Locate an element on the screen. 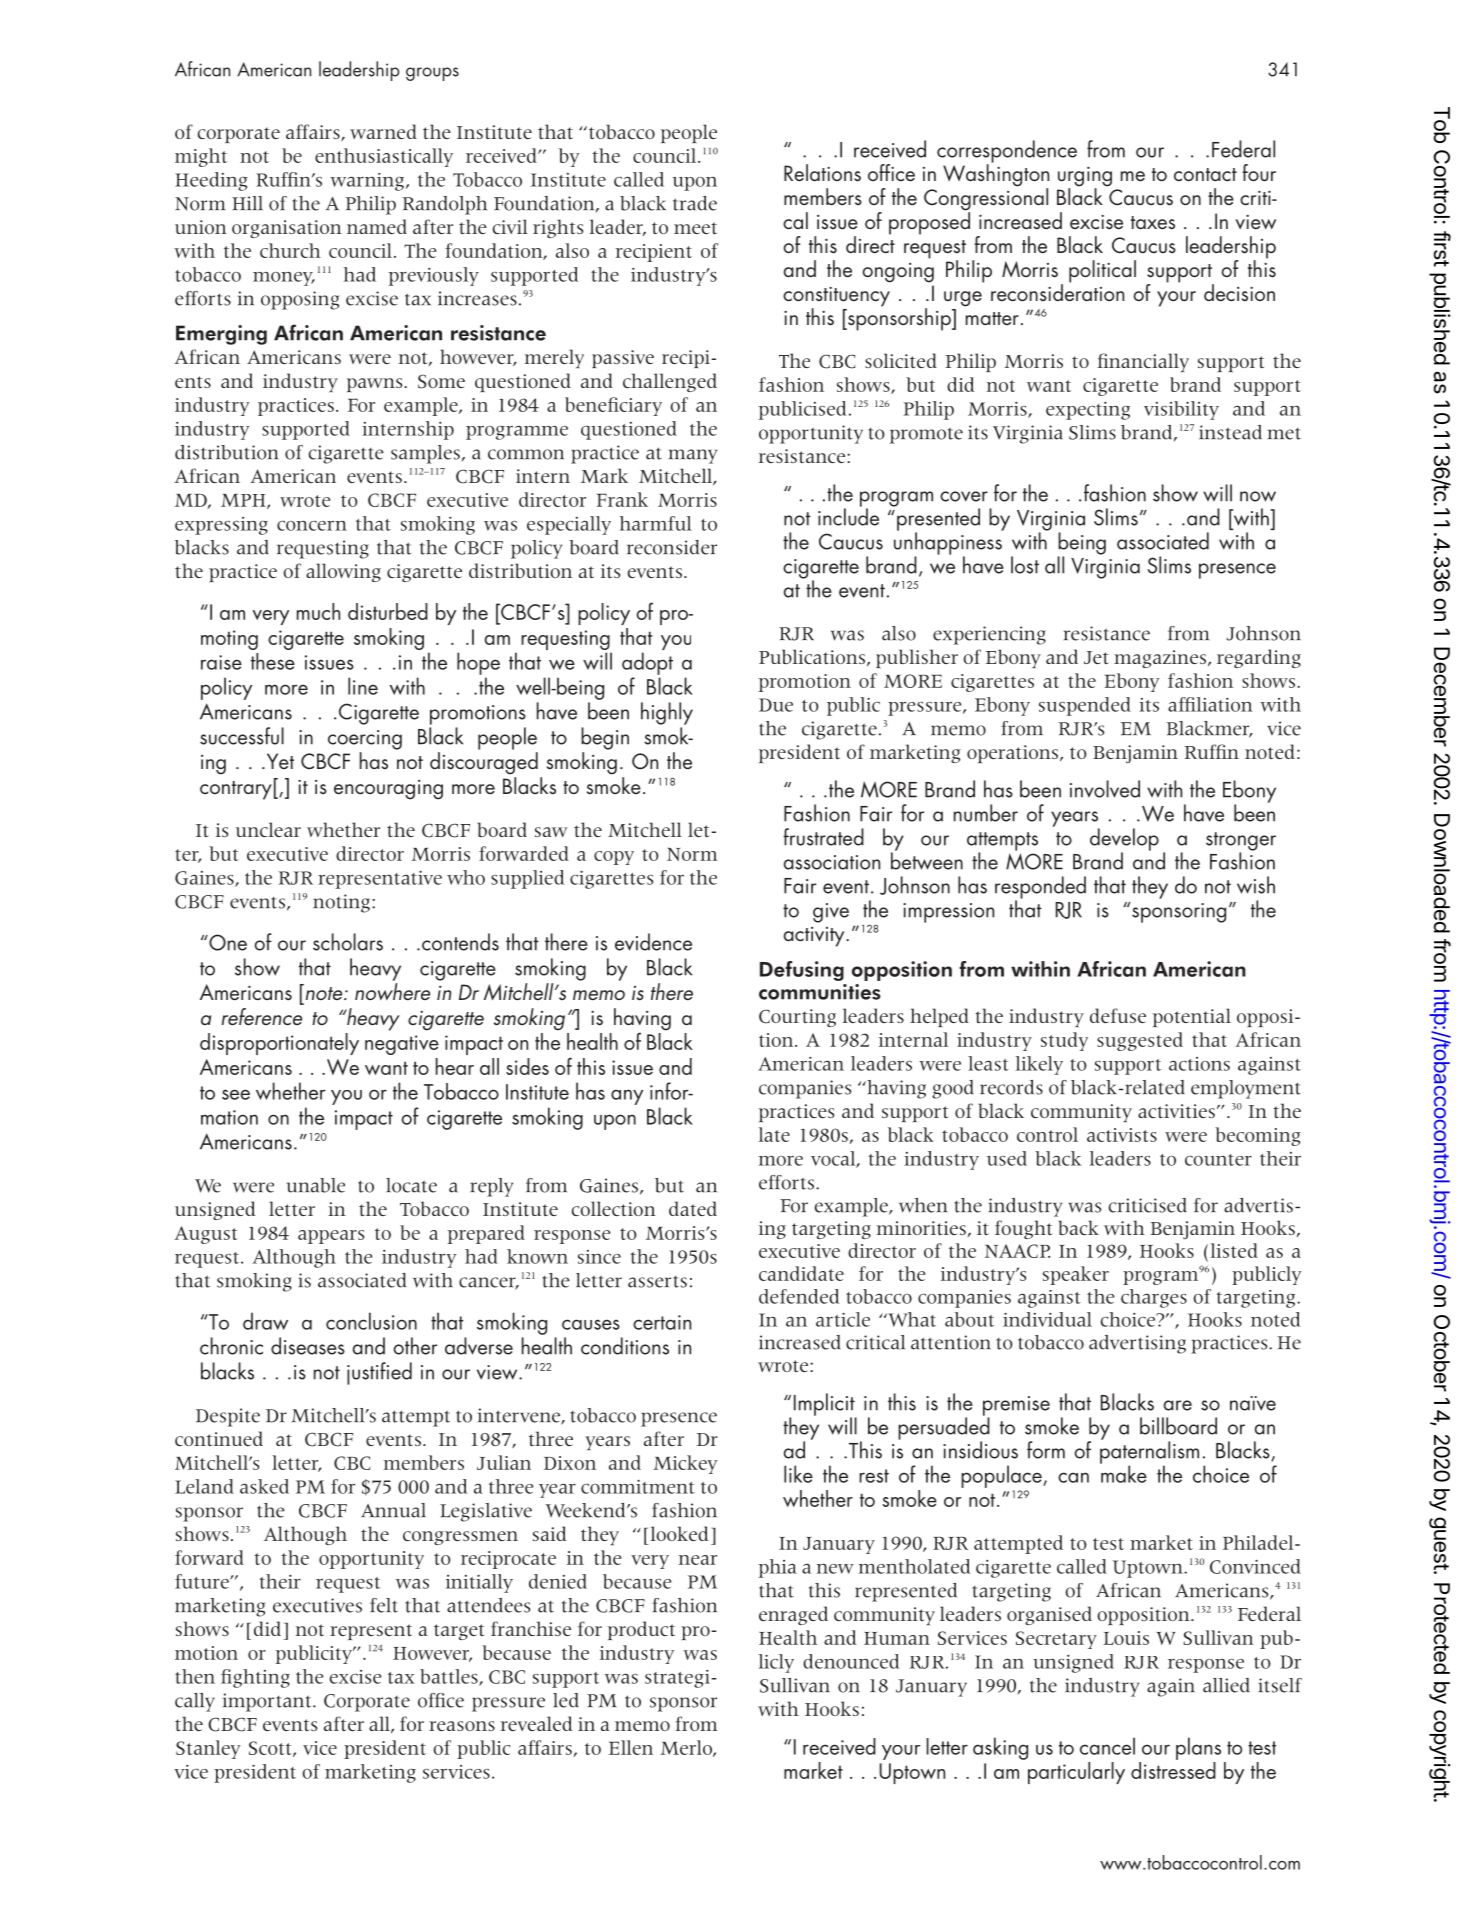  concern is located at coordinates (312, 526).
